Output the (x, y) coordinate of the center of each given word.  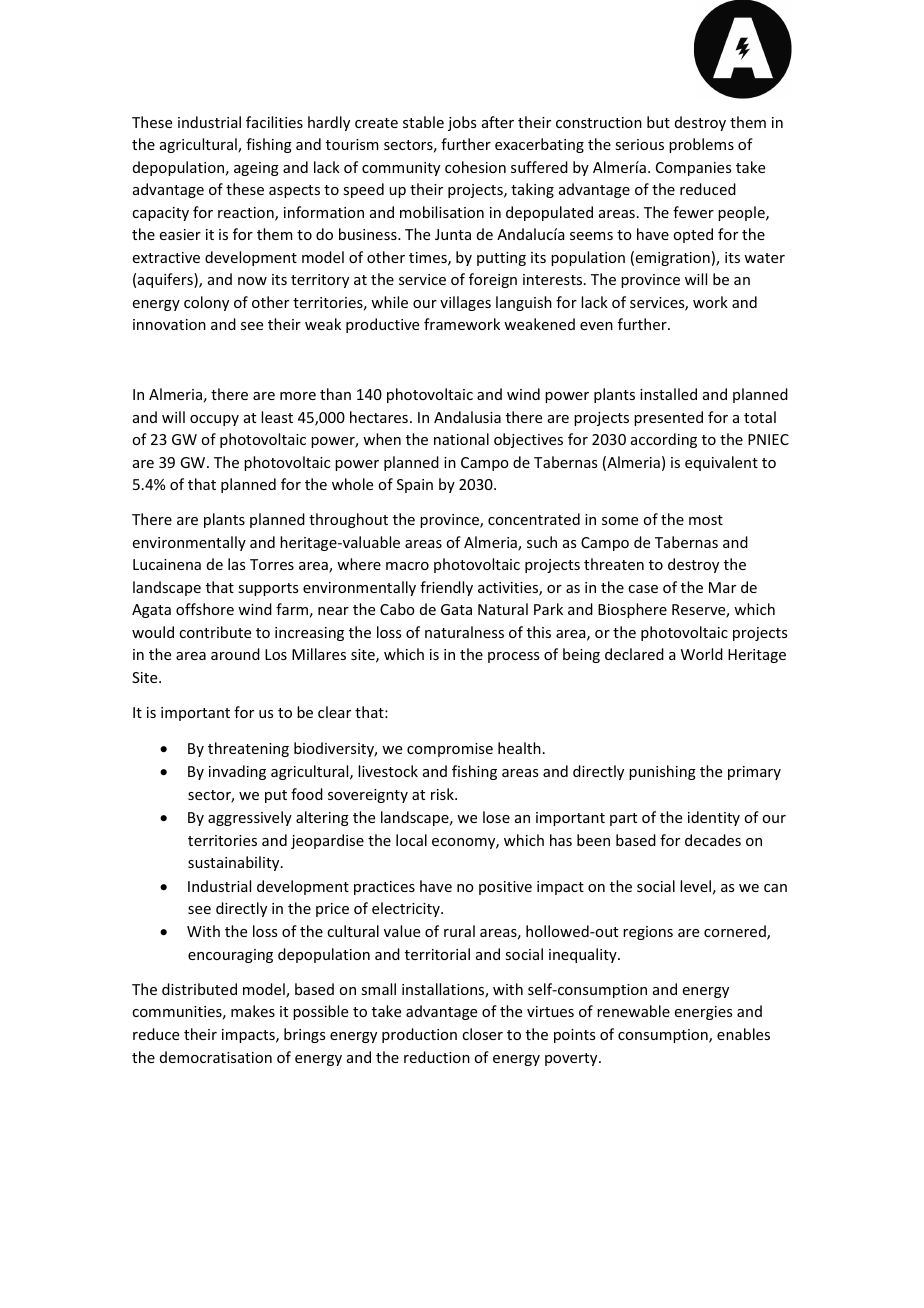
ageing (256, 169)
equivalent (721, 463)
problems (701, 145)
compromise (450, 750)
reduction (437, 1057)
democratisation (216, 1057)
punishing (662, 772)
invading (237, 772)
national (461, 439)
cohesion (475, 167)
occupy (214, 420)
